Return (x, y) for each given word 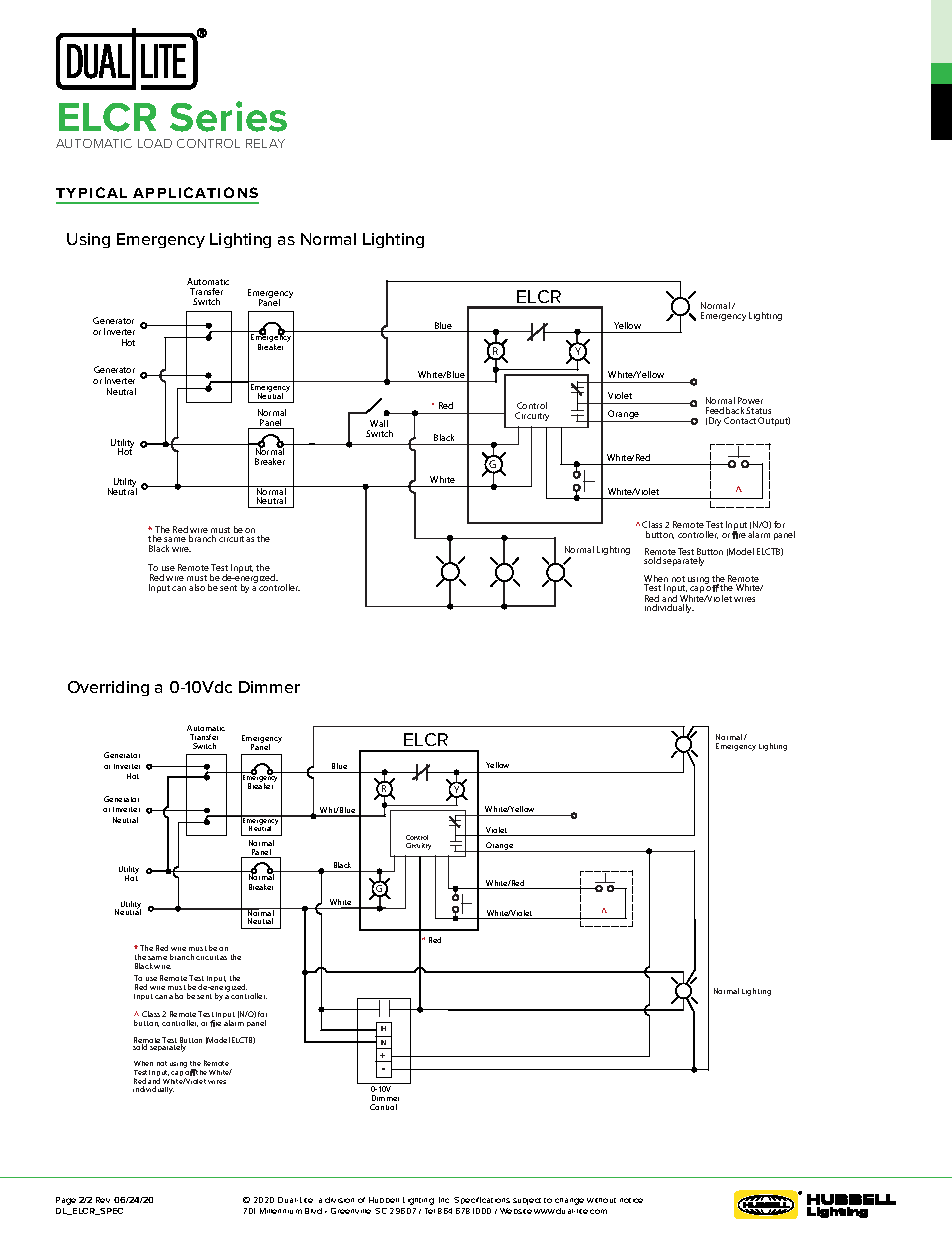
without (601, 1200)
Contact (740, 420)
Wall (379, 423)
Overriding (108, 688)
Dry (715, 421)
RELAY (265, 143)
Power (750, 400)
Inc (444, 1200)
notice (631, 1200)
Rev (103, 1200)
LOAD (155, 143)
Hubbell (384, 1200)
